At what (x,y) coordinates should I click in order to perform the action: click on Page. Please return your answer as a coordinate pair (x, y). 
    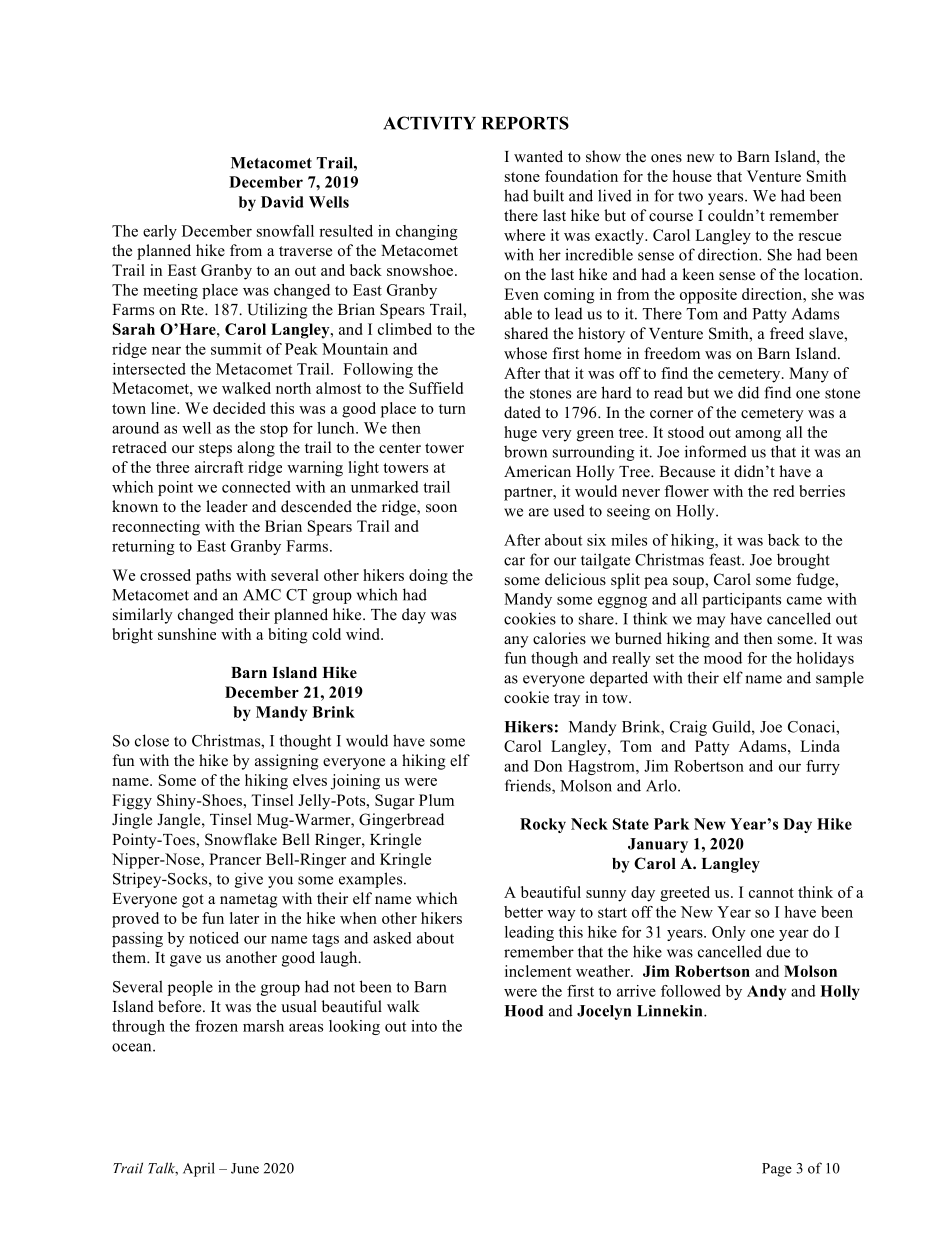
    Looking at the image, I should click on (777, 1170).
